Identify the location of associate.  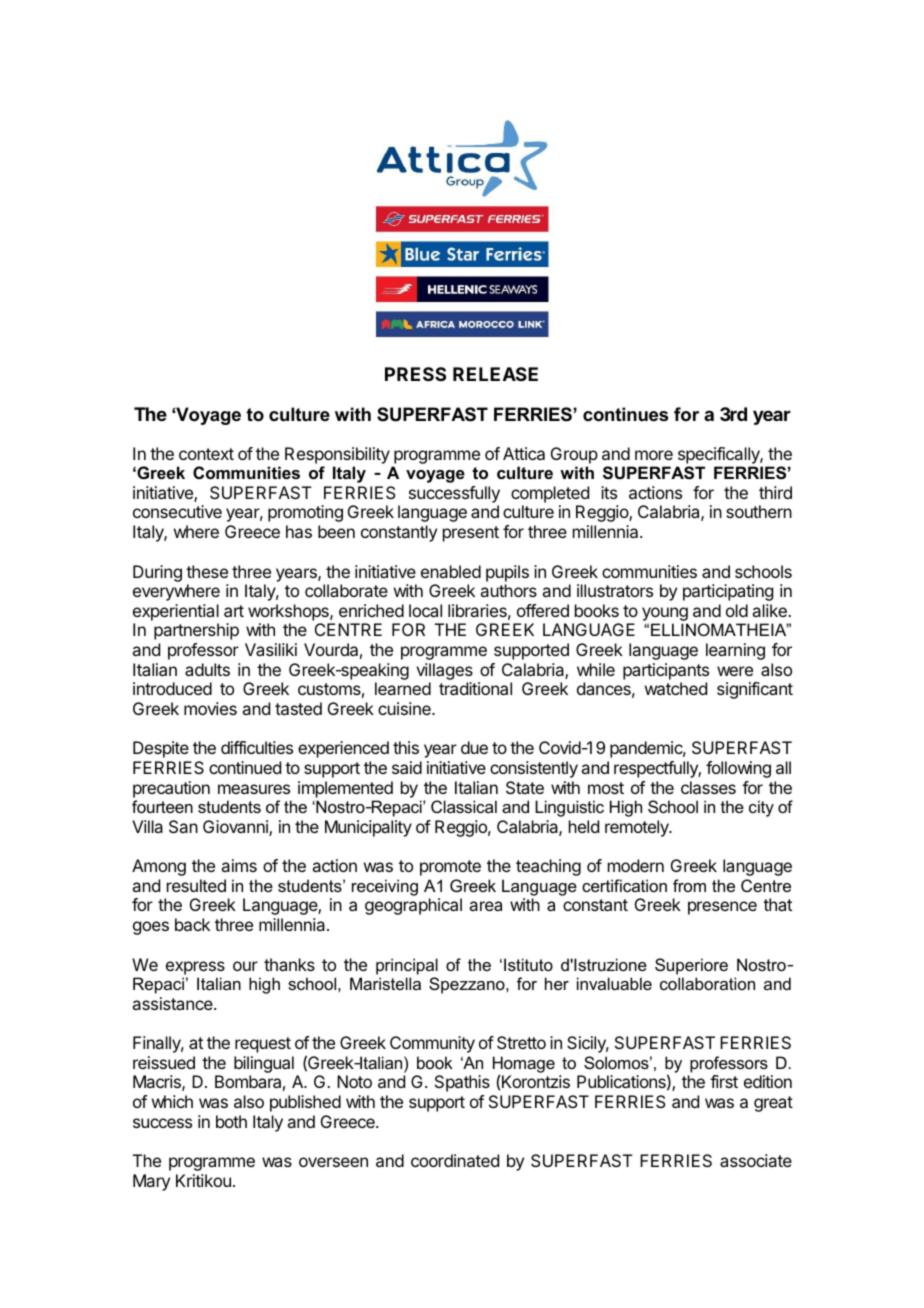
(756, 1160).
